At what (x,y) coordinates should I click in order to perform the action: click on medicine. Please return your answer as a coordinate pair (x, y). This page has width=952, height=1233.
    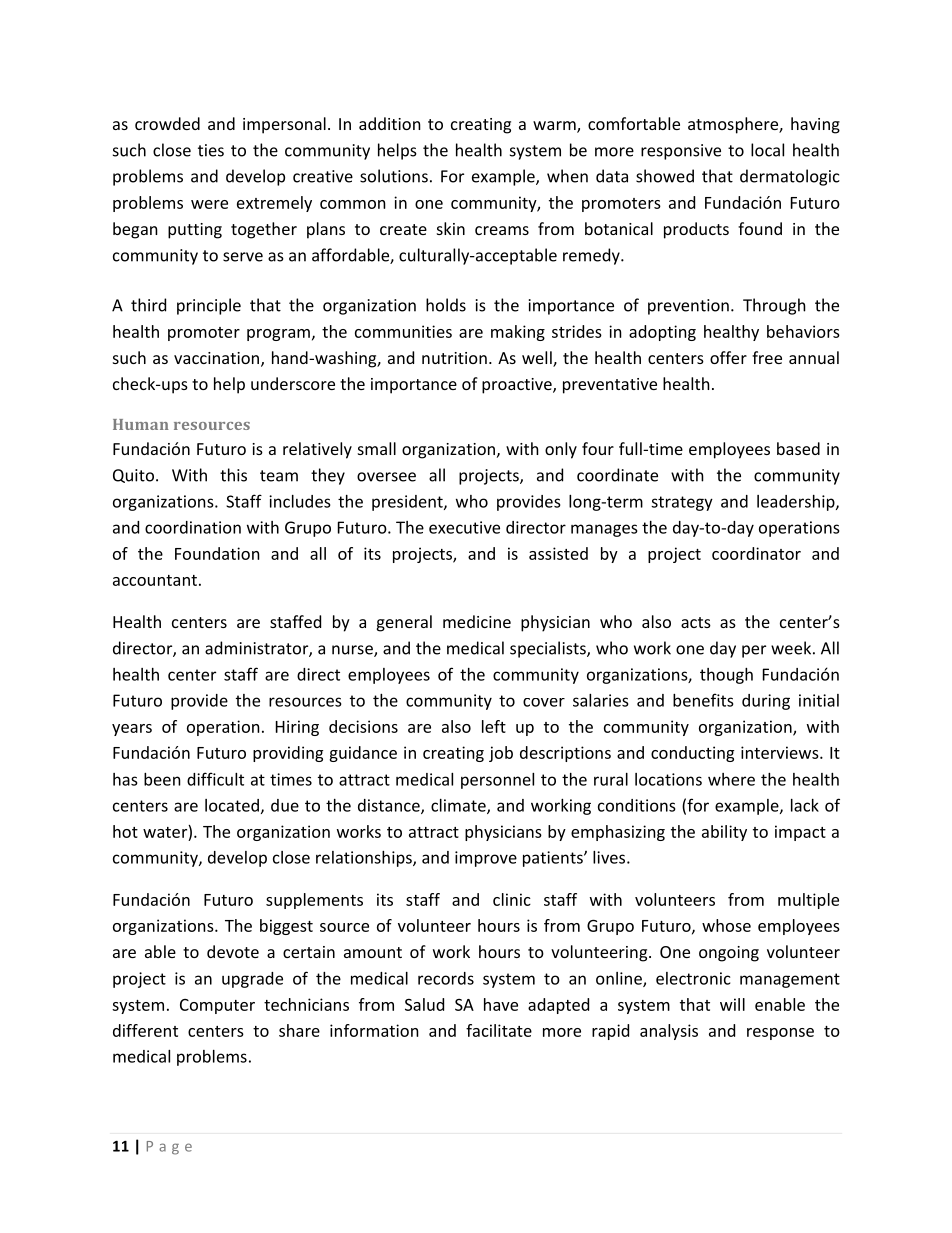
    Looking at the image, I should click on (477, 621).
